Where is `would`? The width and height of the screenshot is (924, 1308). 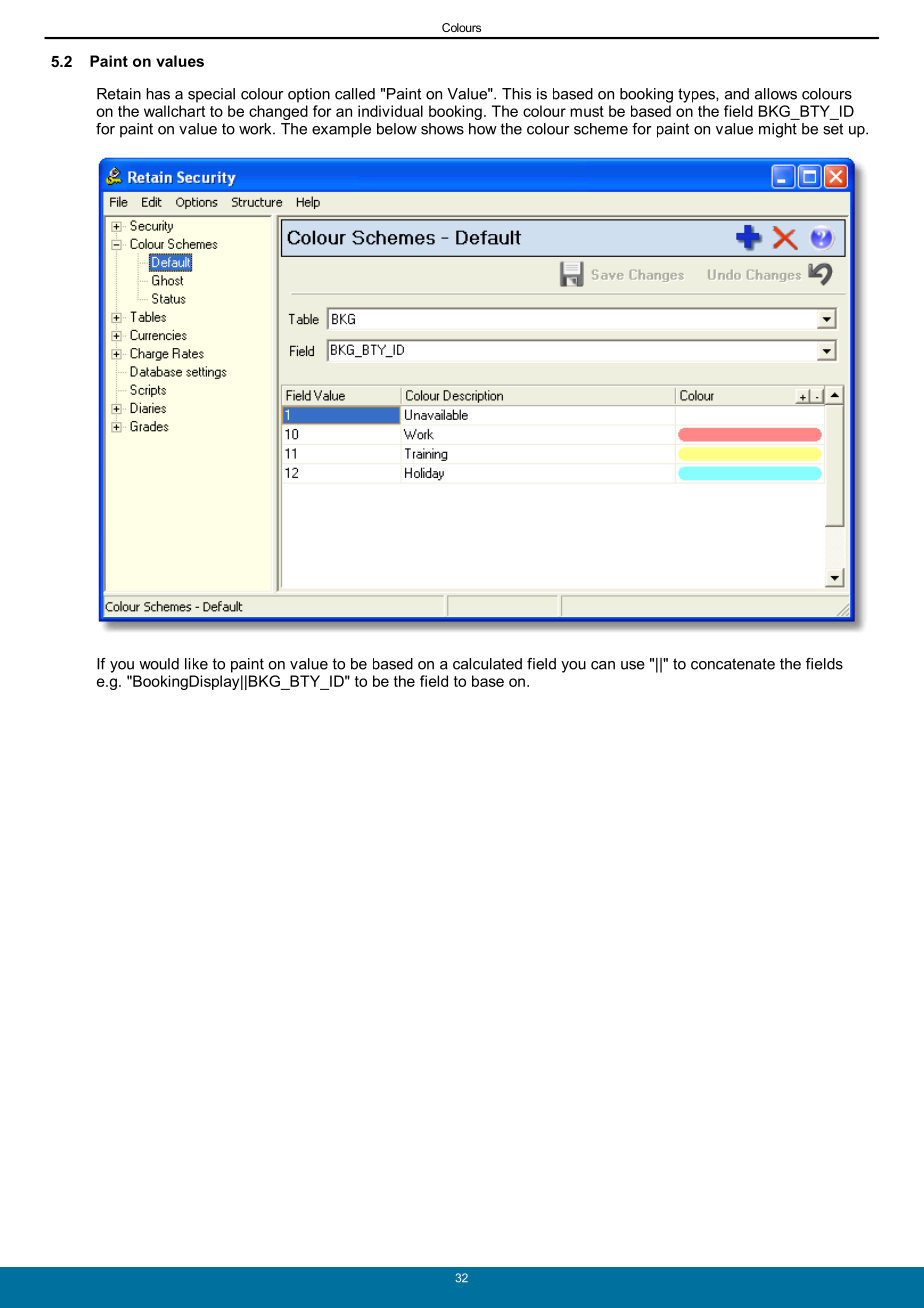 would is located at coordinates (159, 664).
